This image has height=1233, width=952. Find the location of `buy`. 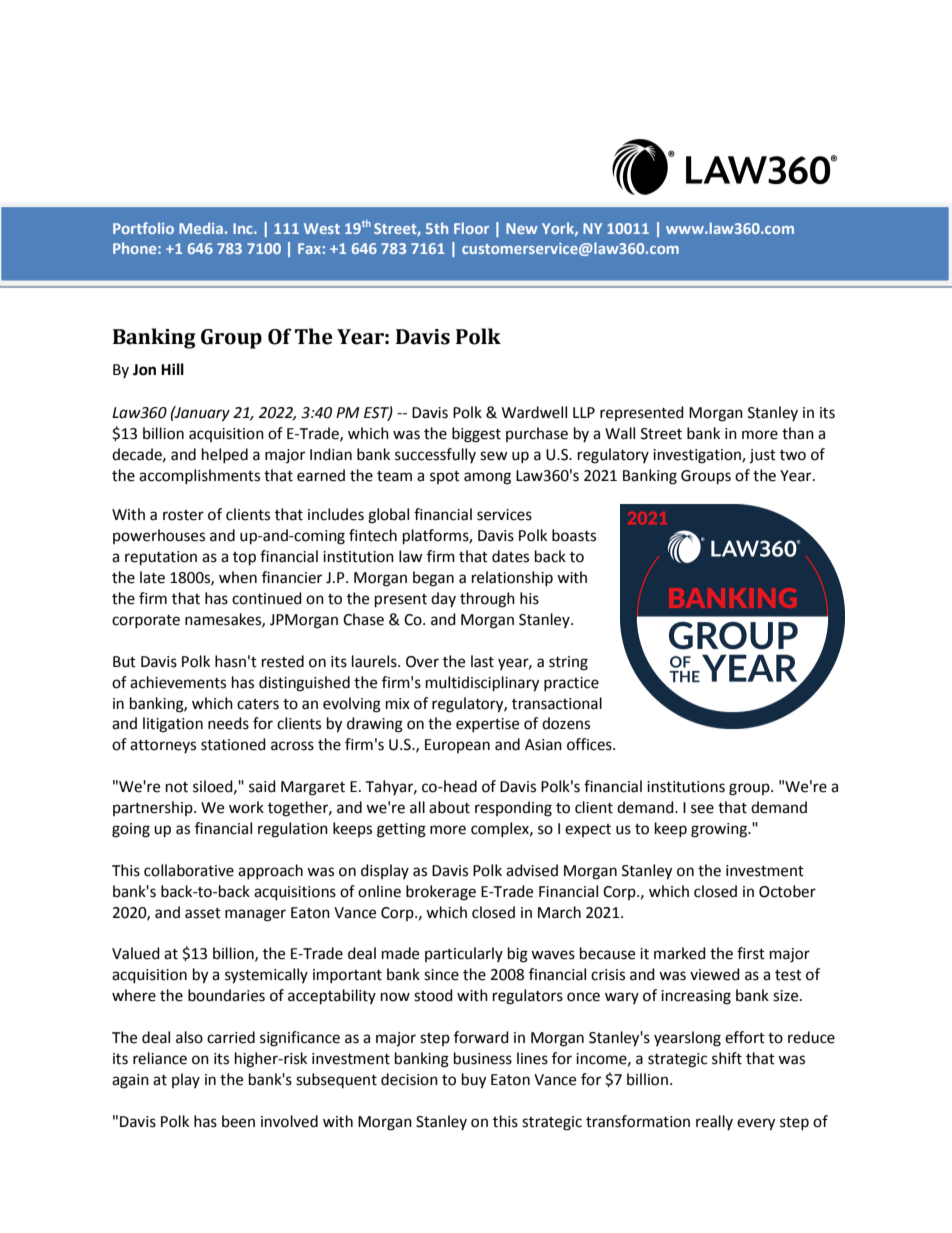

buy is located at coordinates (474, 1081).
